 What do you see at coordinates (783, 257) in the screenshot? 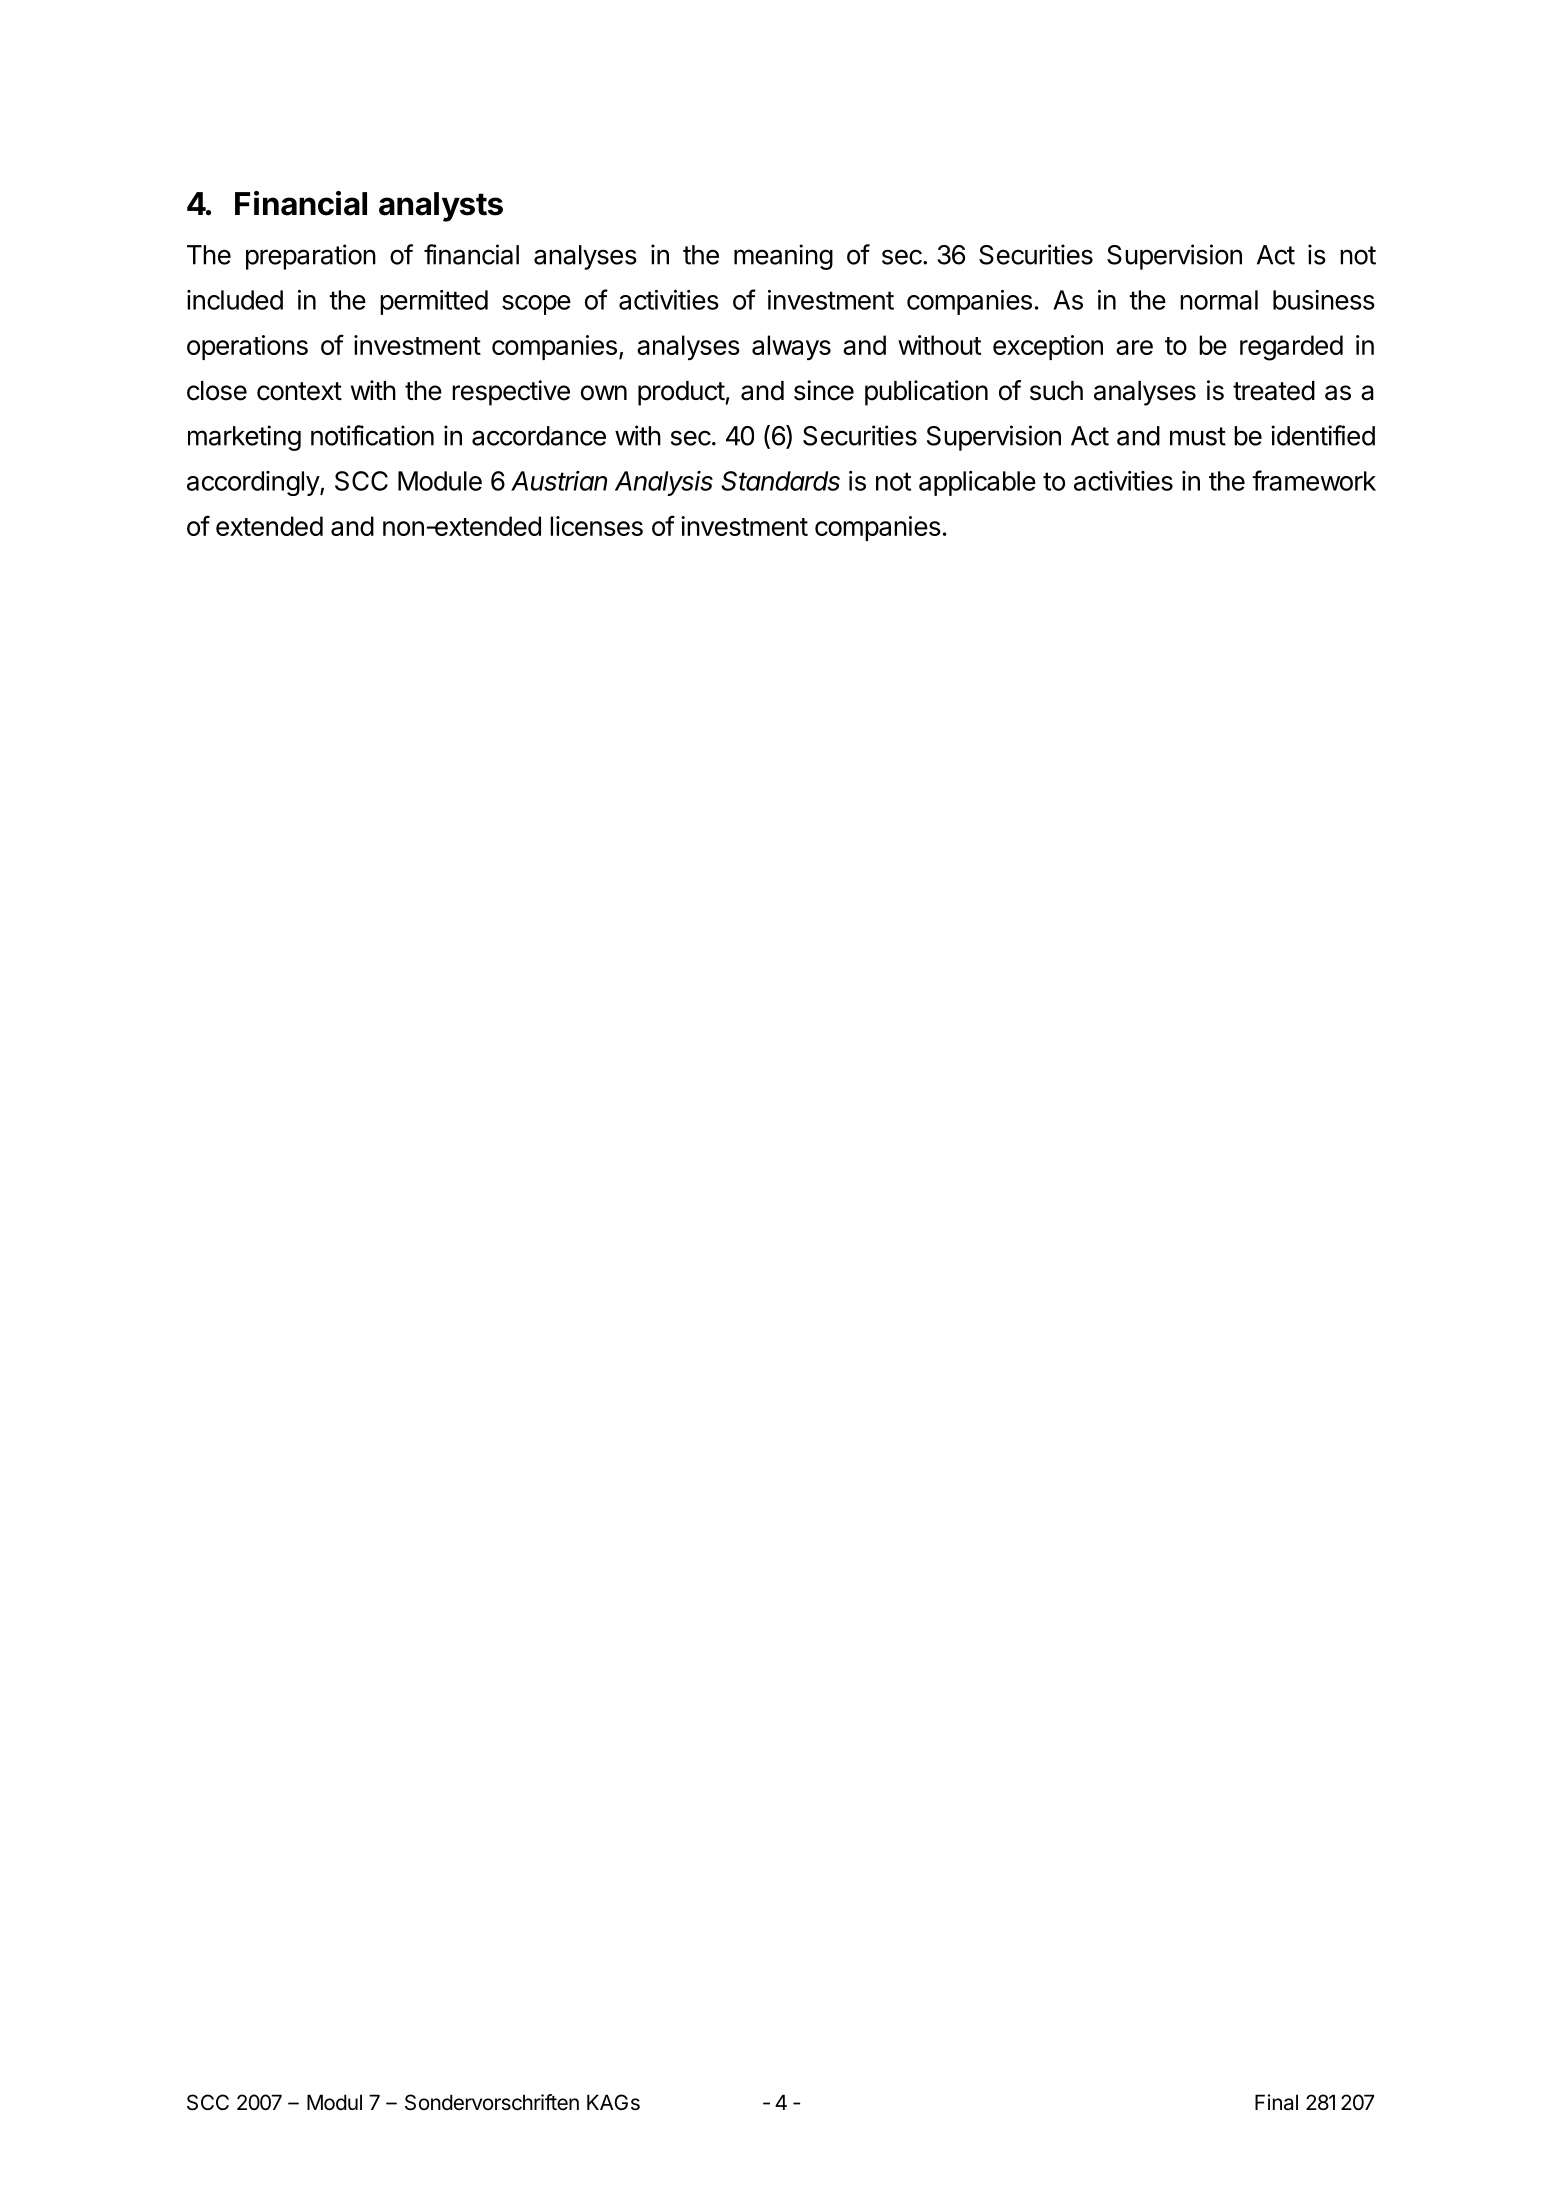
I see `meaning` at bounding box center [783, 257].
